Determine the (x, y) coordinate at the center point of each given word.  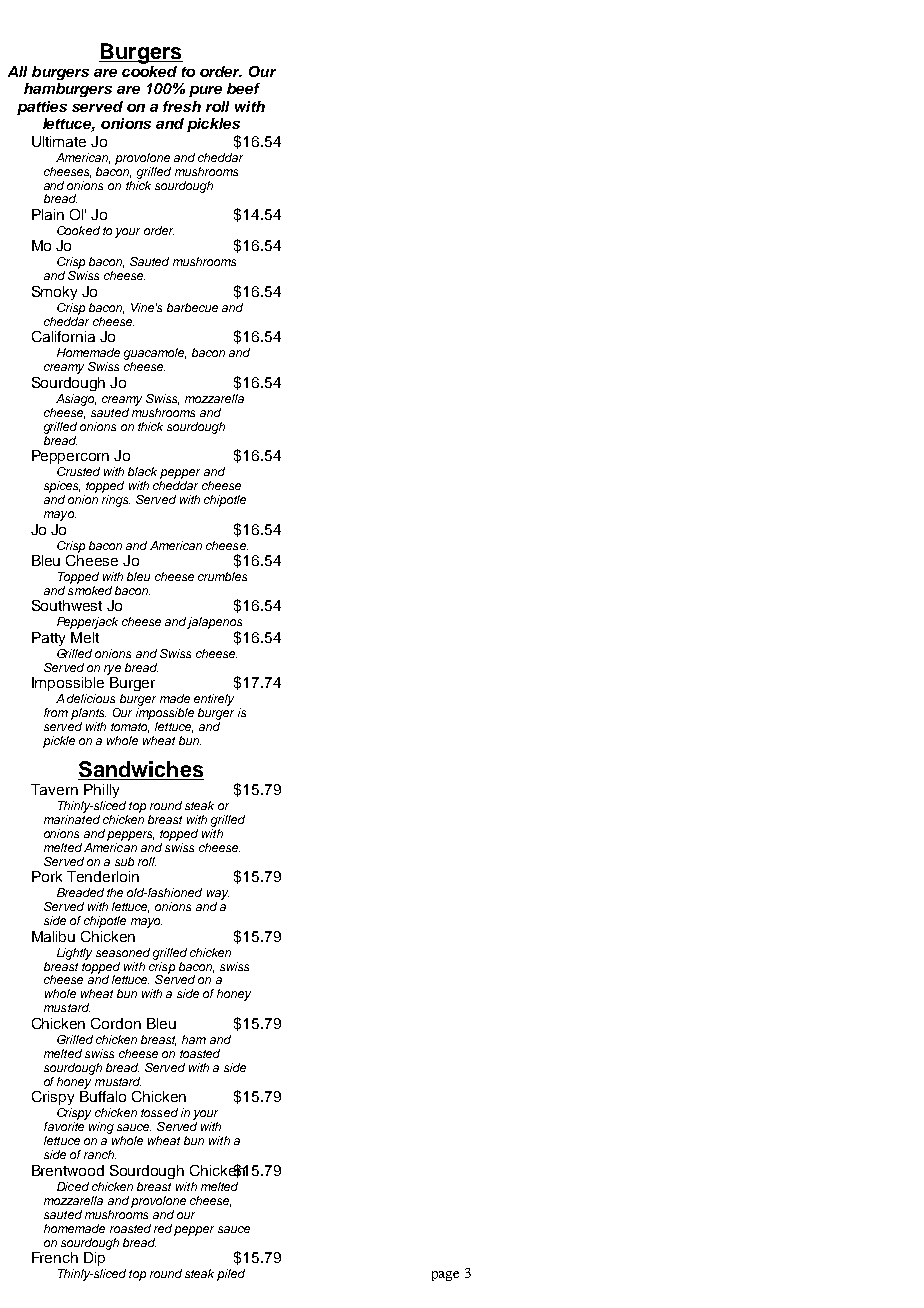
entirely (214, 700)
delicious (91, 698)
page (445, 1276)
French (55, 1257)
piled (231, 1275)
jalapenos (214, 623)
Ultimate (59, 141)
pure (205, 91)
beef (243, 88)
